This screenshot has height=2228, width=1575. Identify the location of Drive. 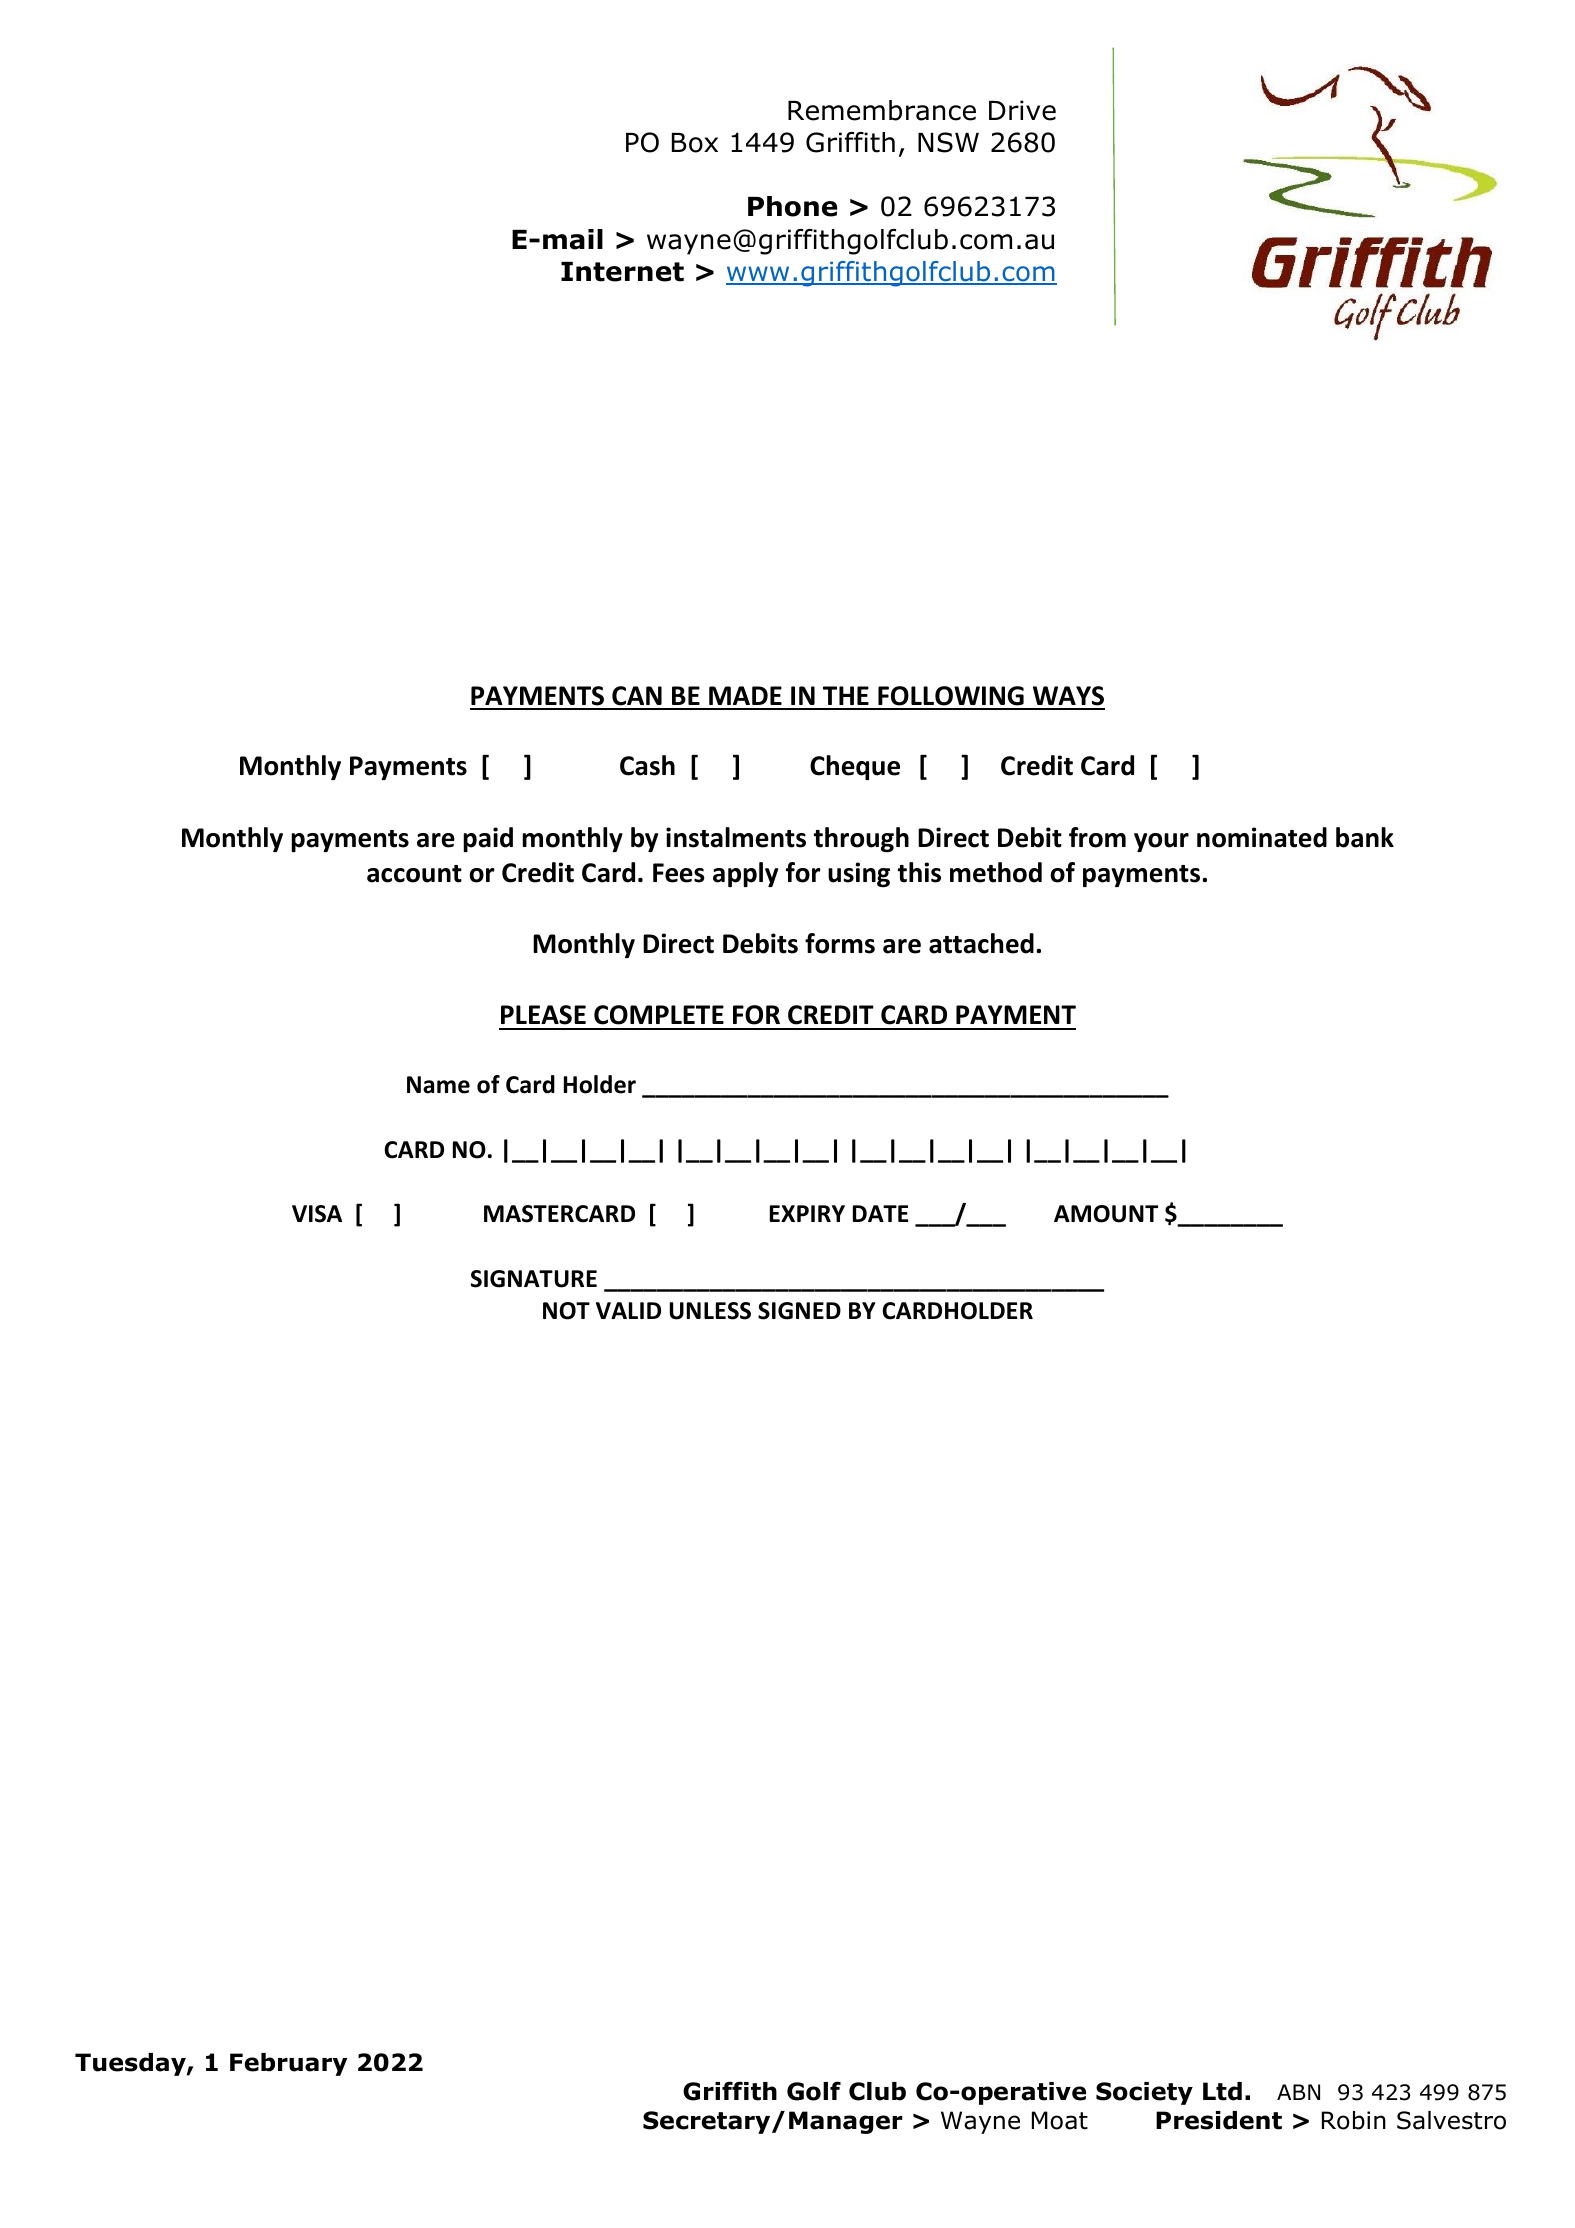
(1022, 110).
